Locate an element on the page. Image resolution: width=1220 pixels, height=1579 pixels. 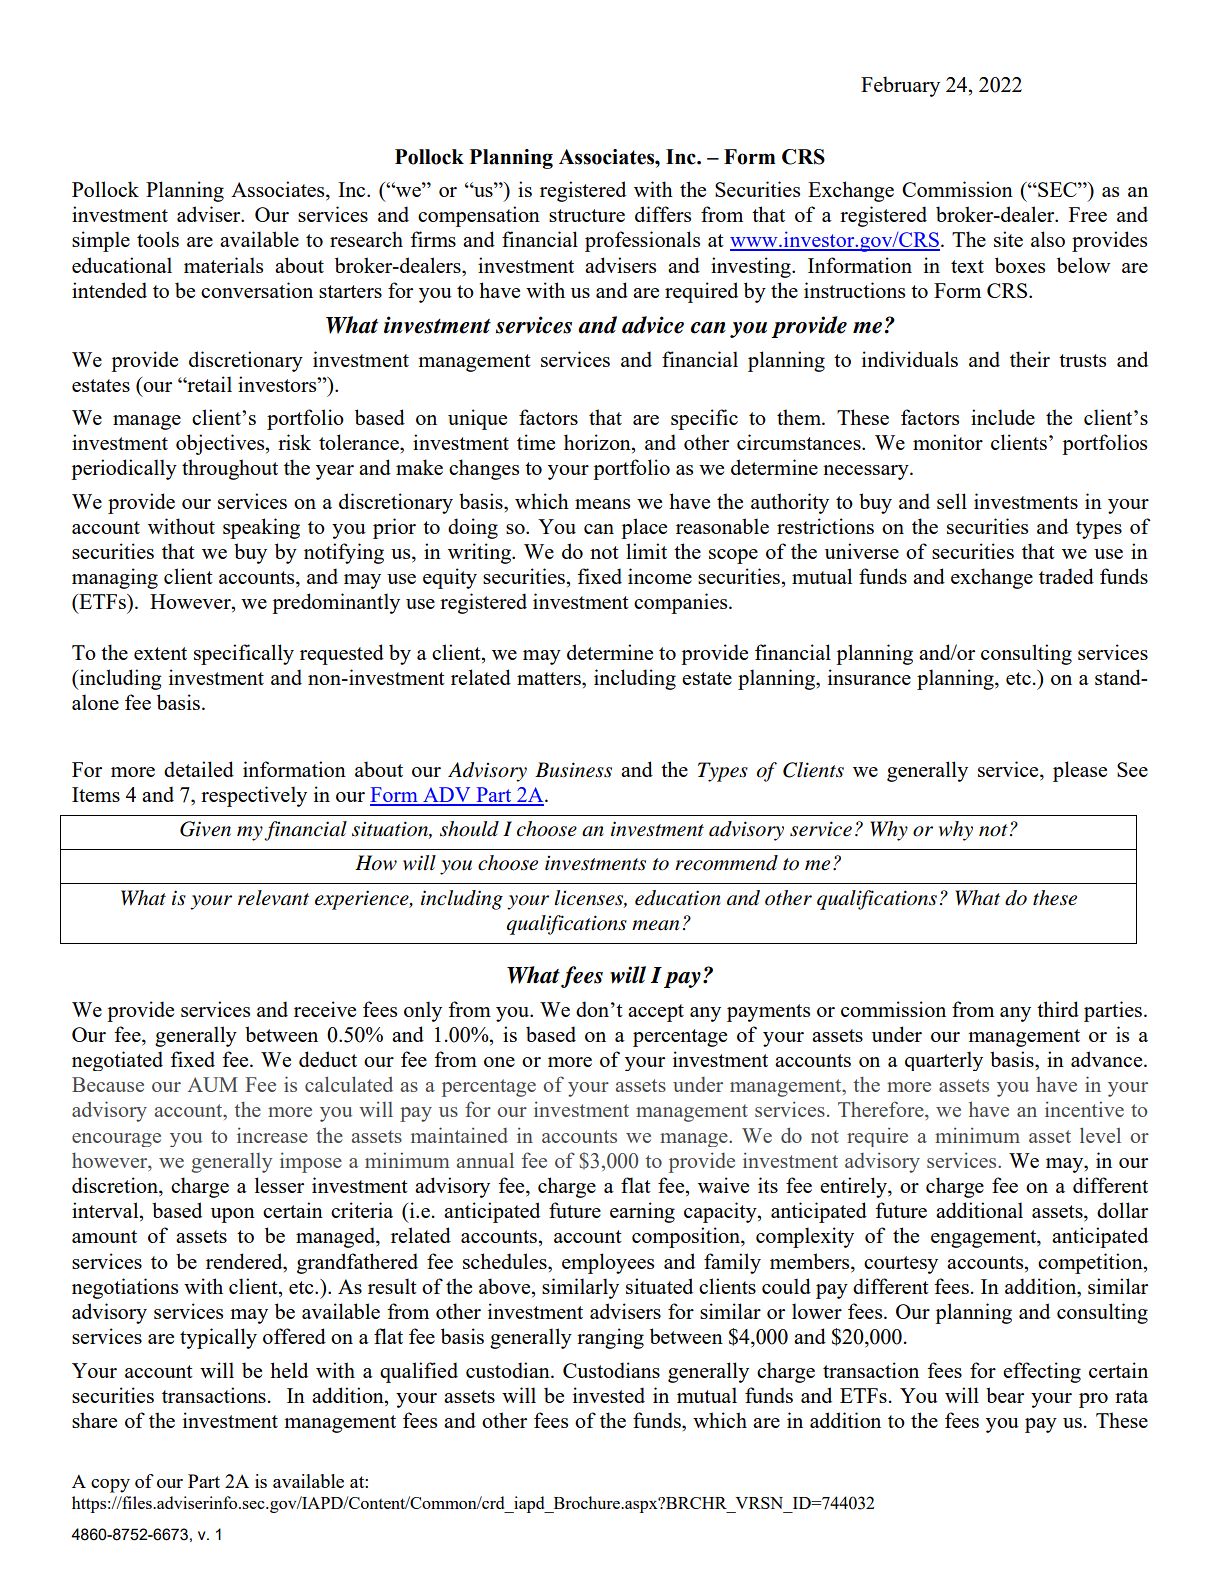
copy is located at coordinates (110, 1486).
